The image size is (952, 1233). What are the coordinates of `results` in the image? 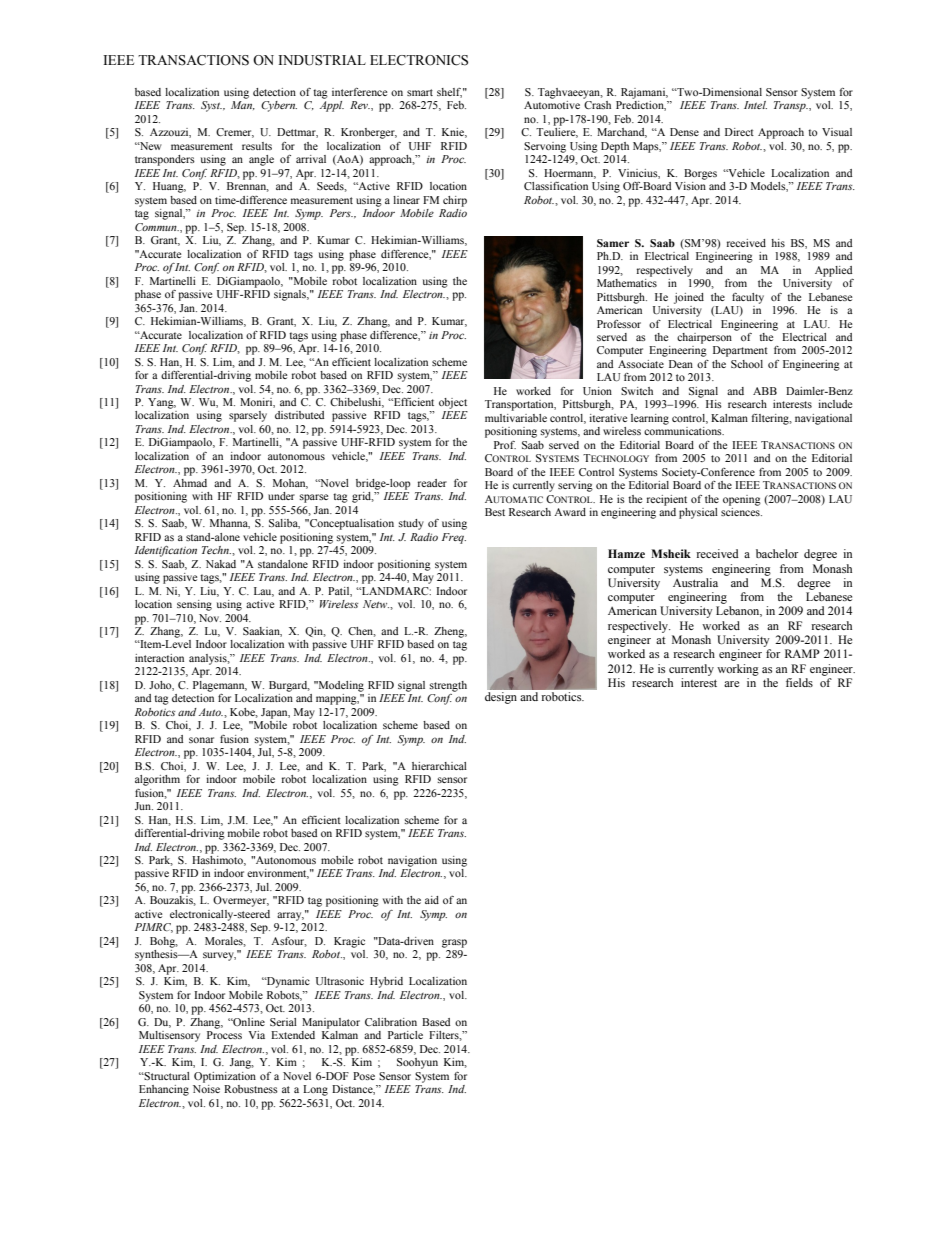 It's located at (257, 146).
